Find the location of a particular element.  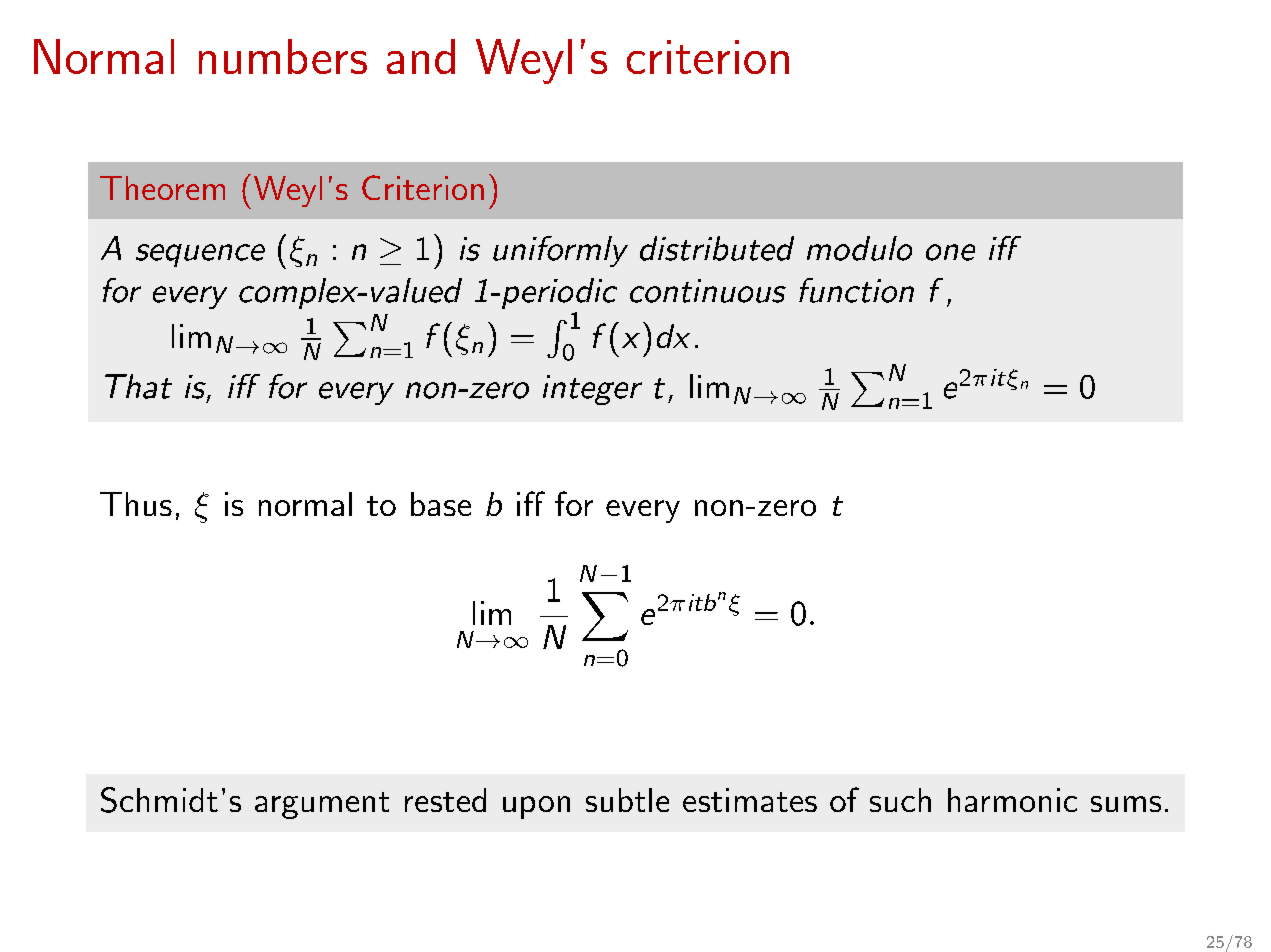

sequence is located at coordinates (200, 255).
